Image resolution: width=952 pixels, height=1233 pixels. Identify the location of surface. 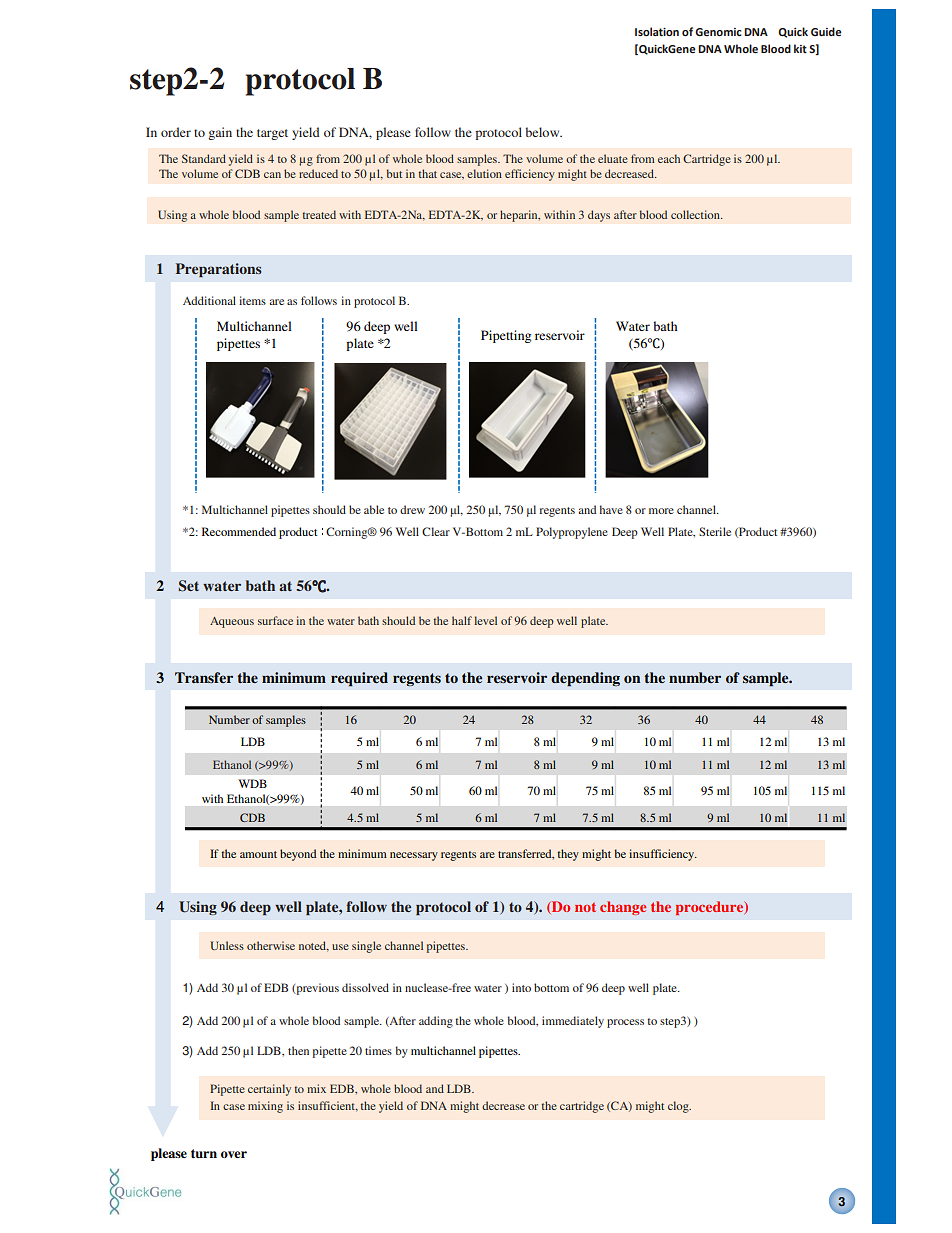
(275, 620).
